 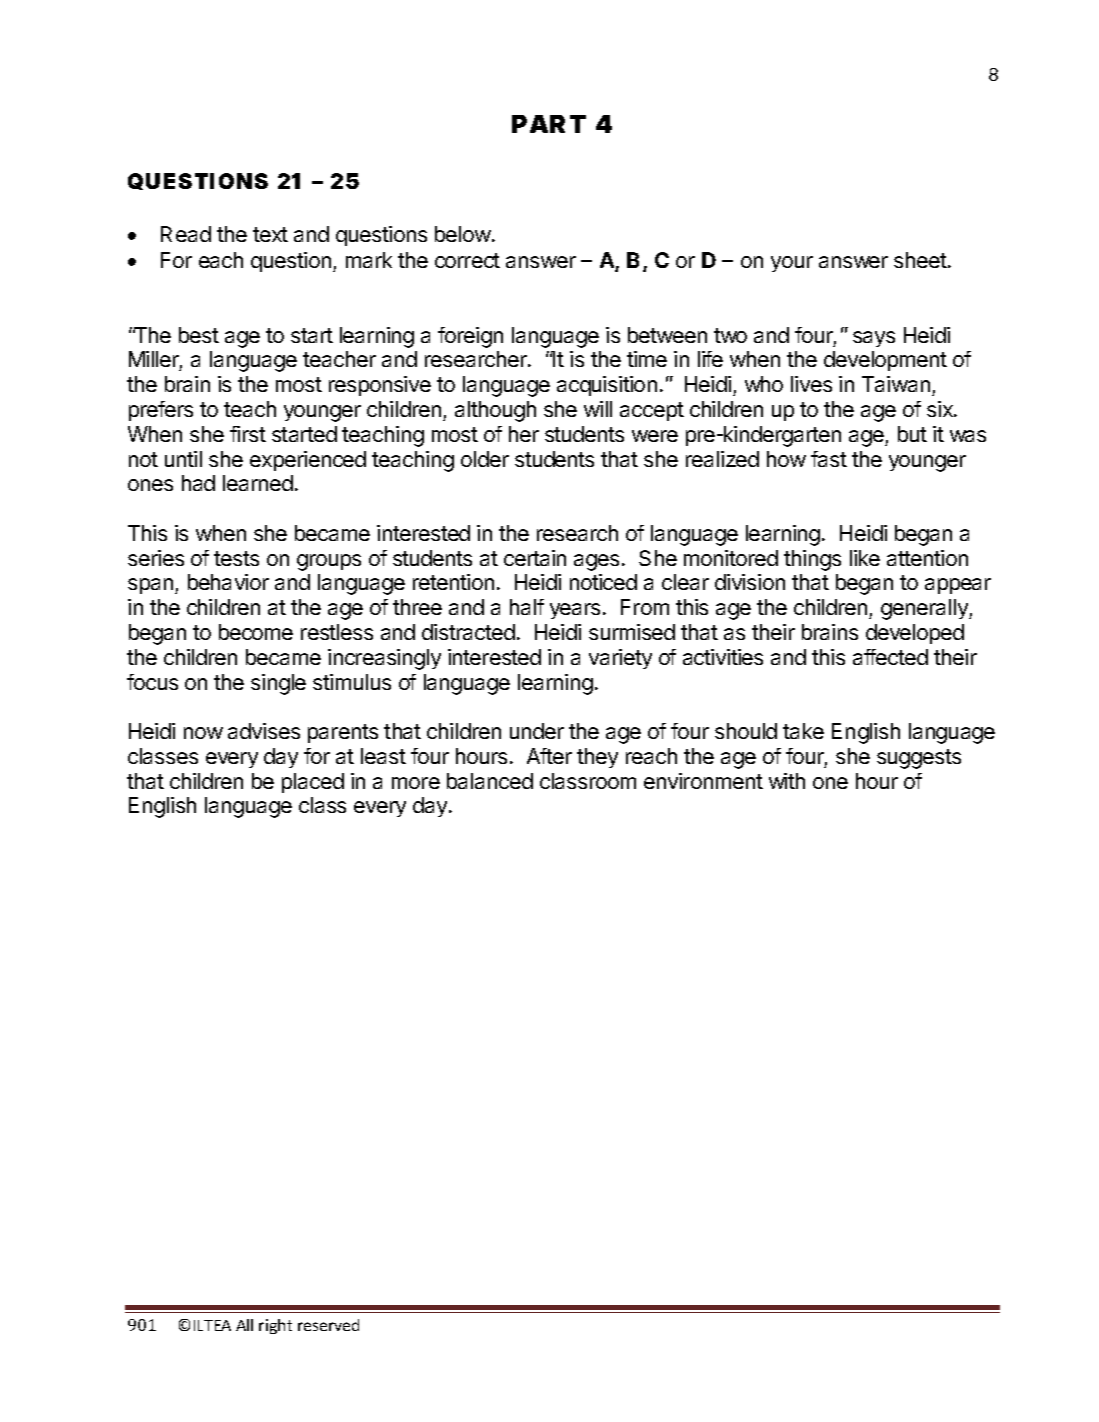 What do you see at coordinates (275, 1326) in the image?
I see `right` at bounding box center [275, 1326].
